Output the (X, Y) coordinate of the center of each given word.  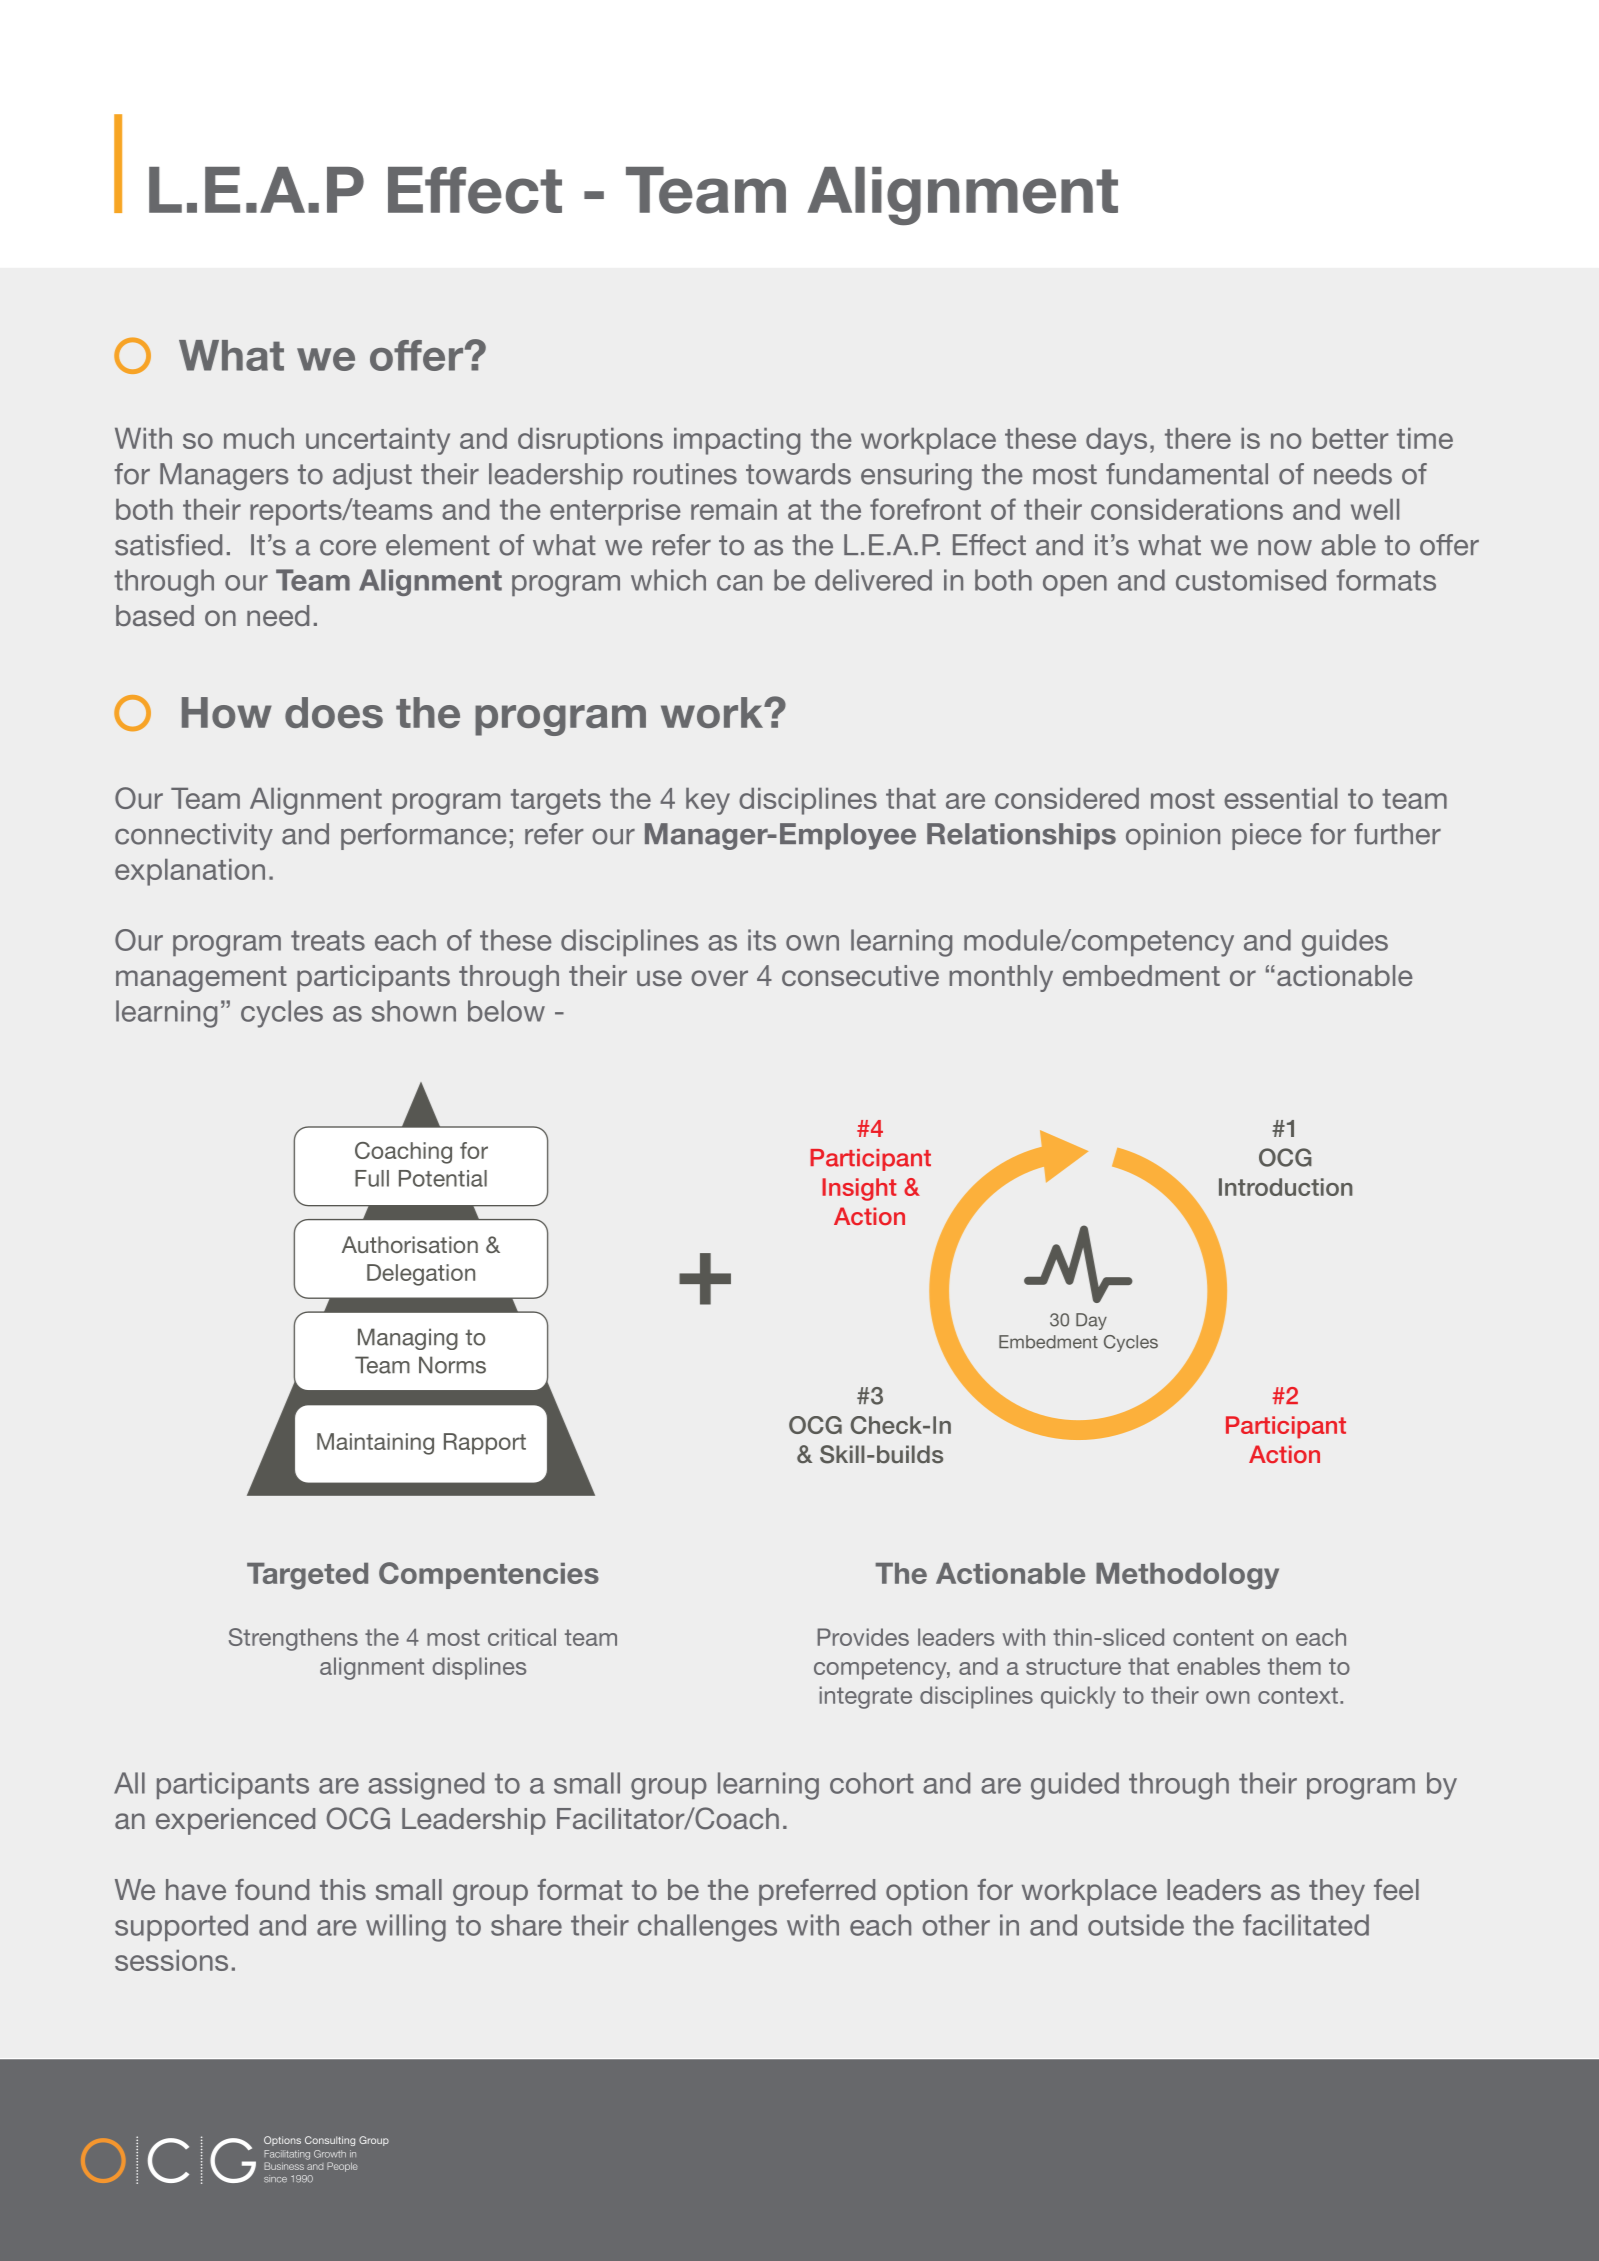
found (272, 1889)
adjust (372, 476)
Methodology (1187, 1576)
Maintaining (375, 1444)
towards (798, 474)
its (762, 940)
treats (328, 940)
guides (1345, 943)
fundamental (1187, 474)
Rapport (485, 1444)
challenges (707, 1928)
